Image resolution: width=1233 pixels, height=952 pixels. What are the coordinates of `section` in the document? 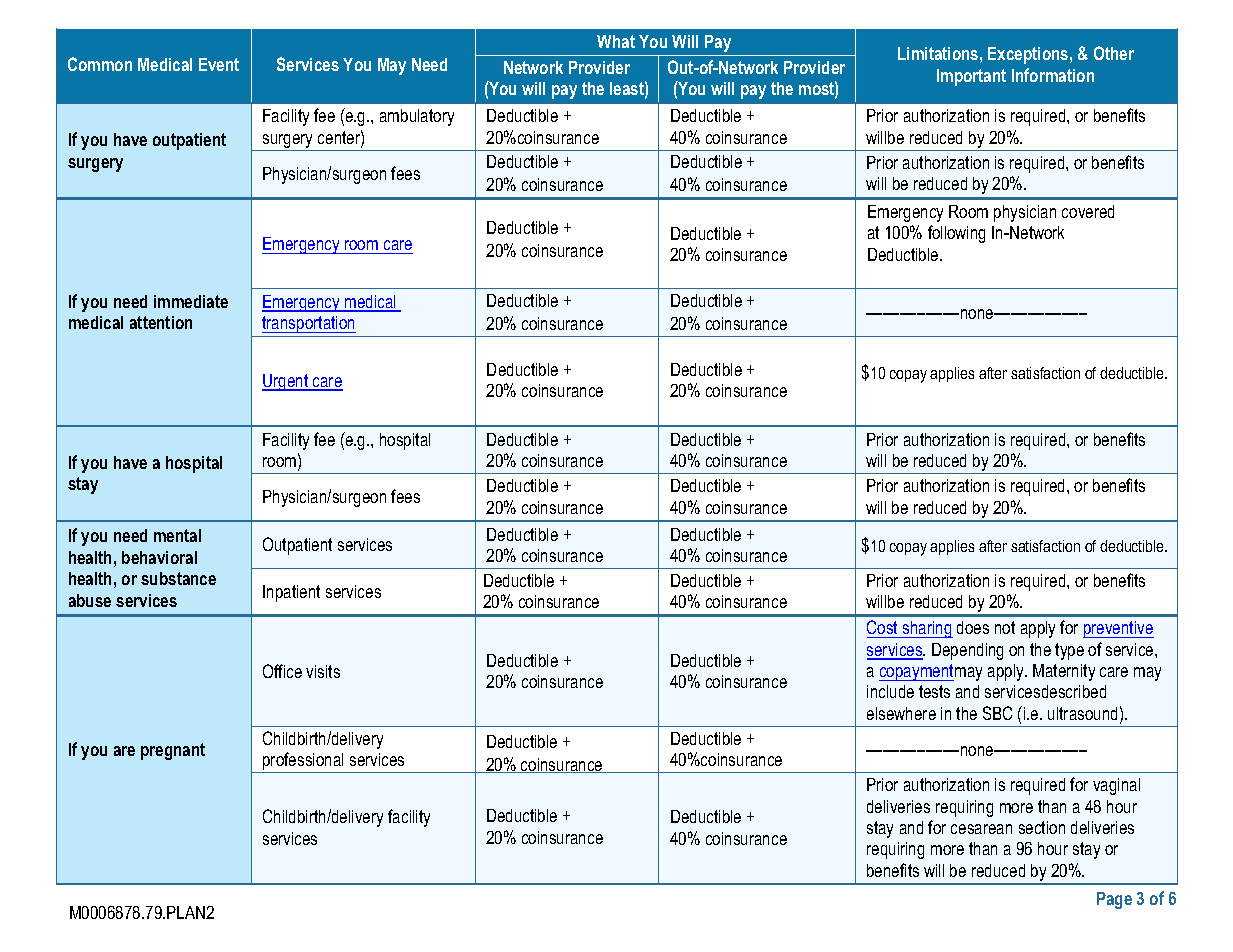 It's located at (1042, 827).
